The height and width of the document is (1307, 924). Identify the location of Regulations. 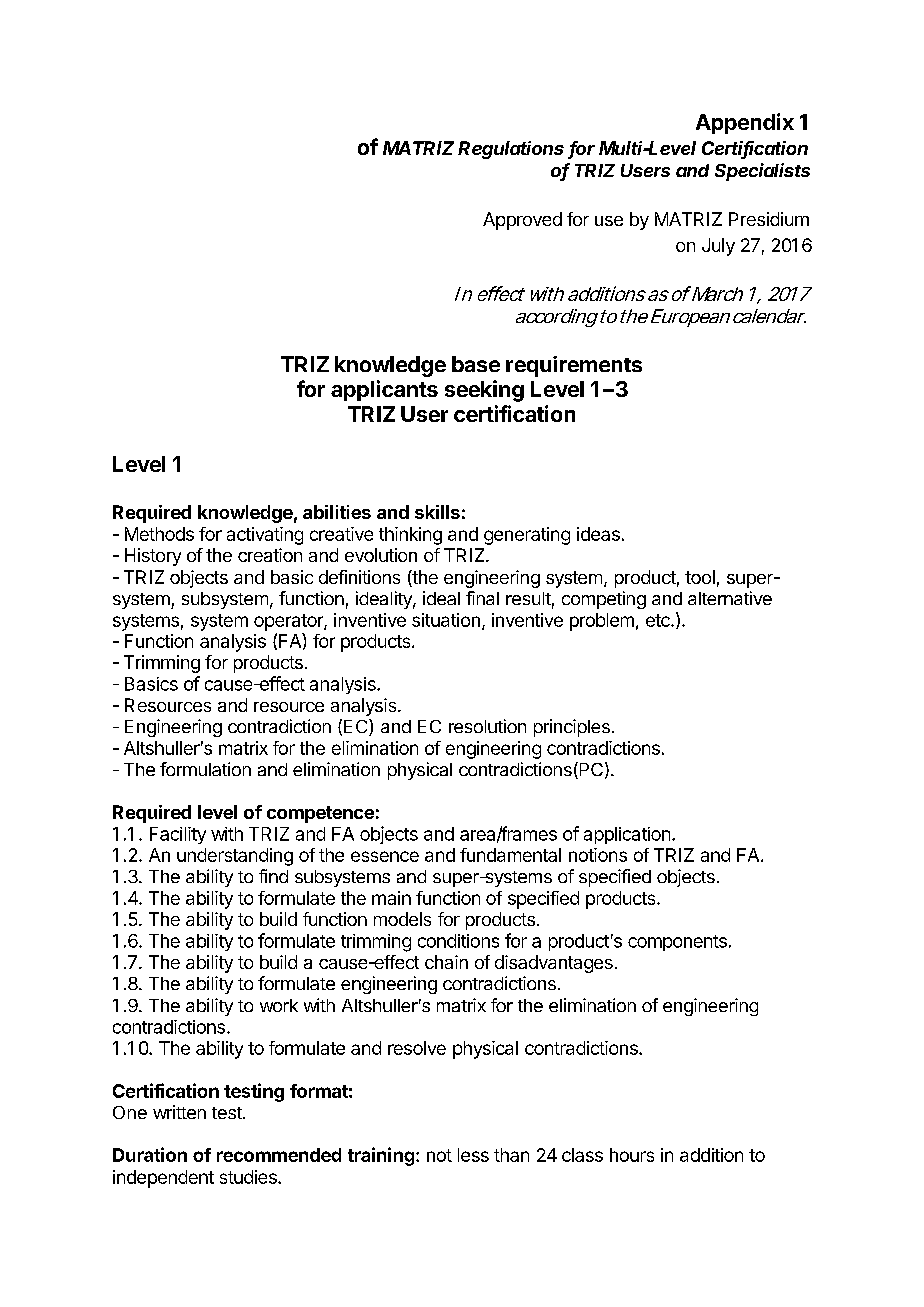
(511, 150).
